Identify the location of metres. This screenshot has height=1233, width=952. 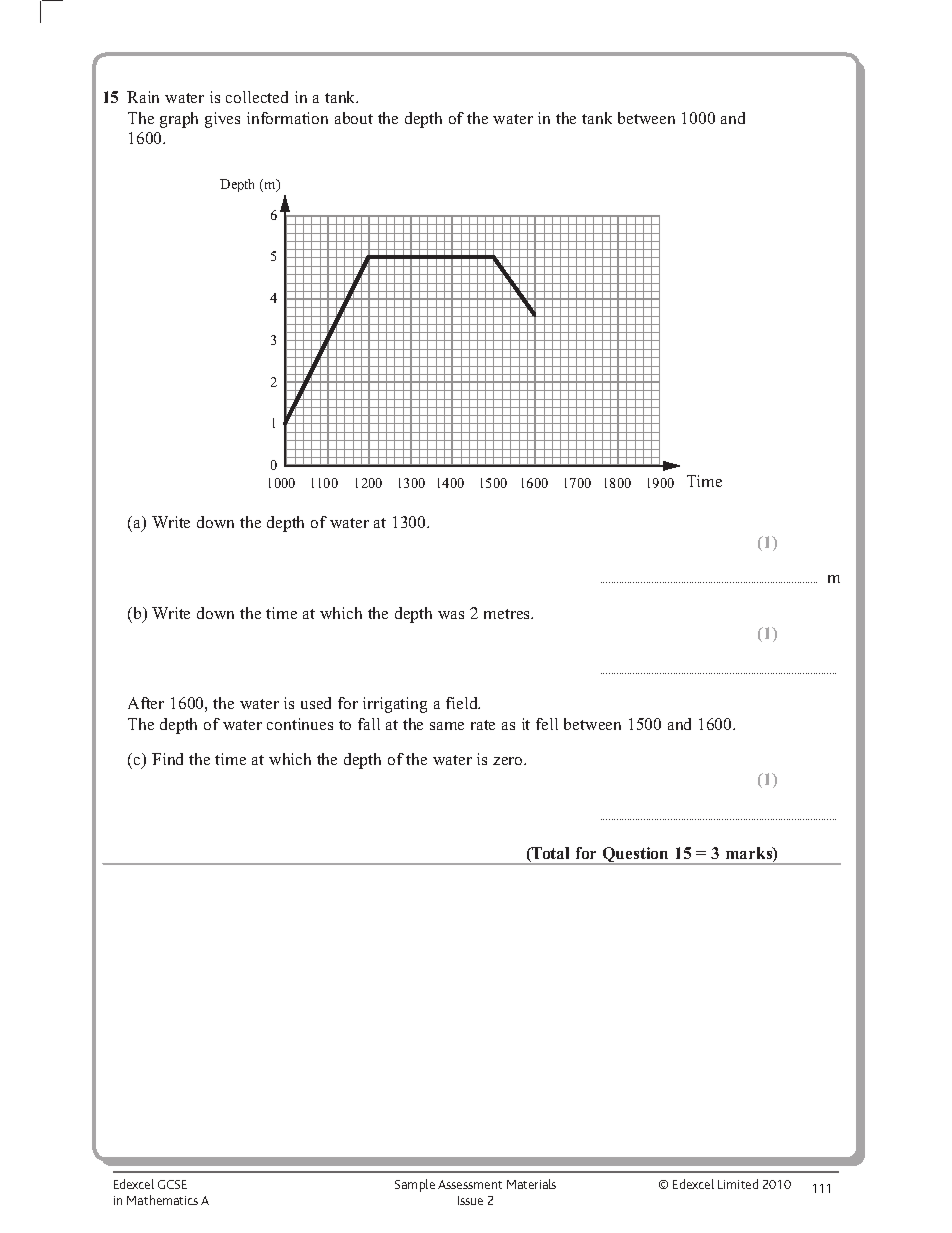
(508, 614).
